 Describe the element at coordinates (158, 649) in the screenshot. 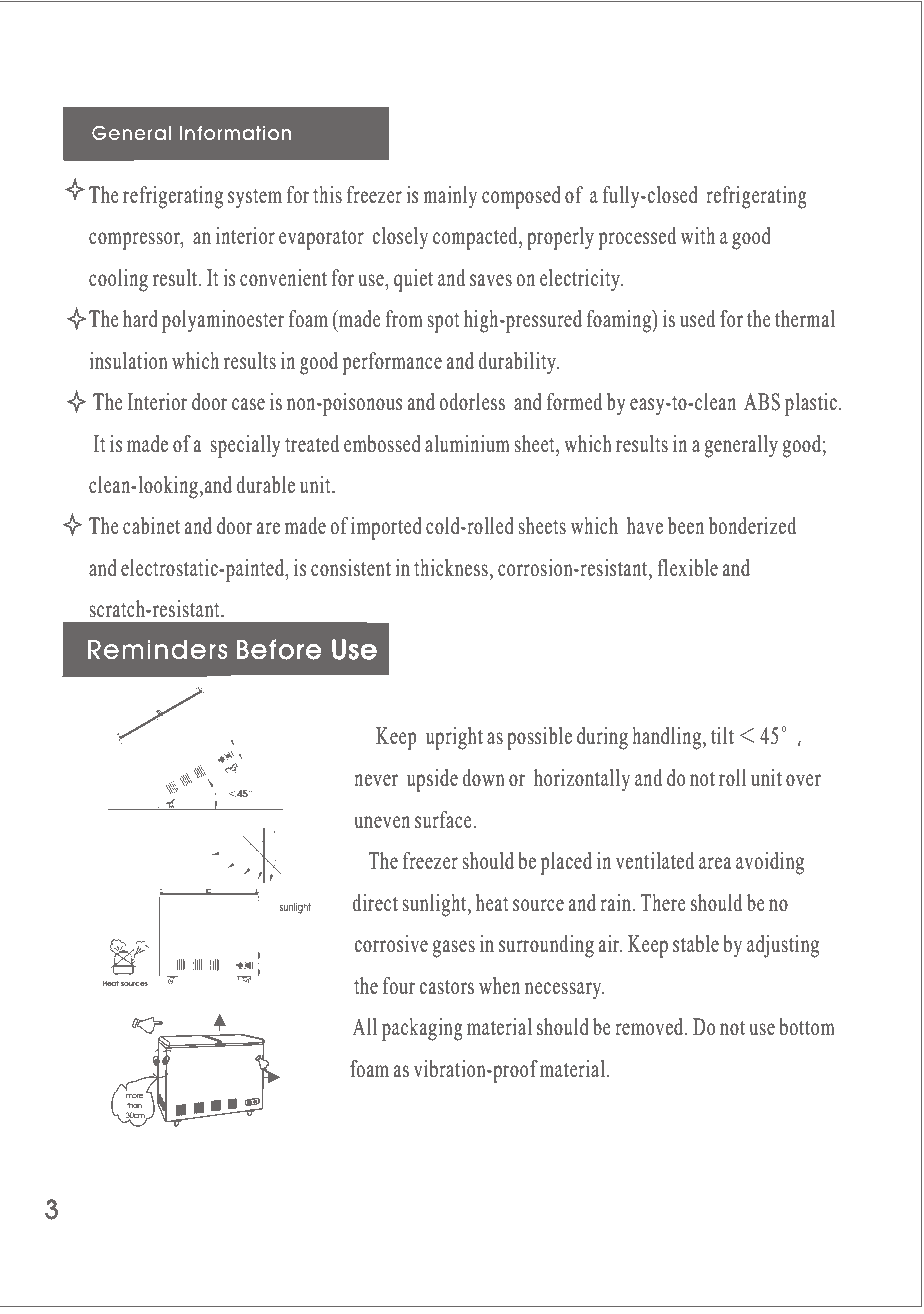

I see `Reminders` at that location.
